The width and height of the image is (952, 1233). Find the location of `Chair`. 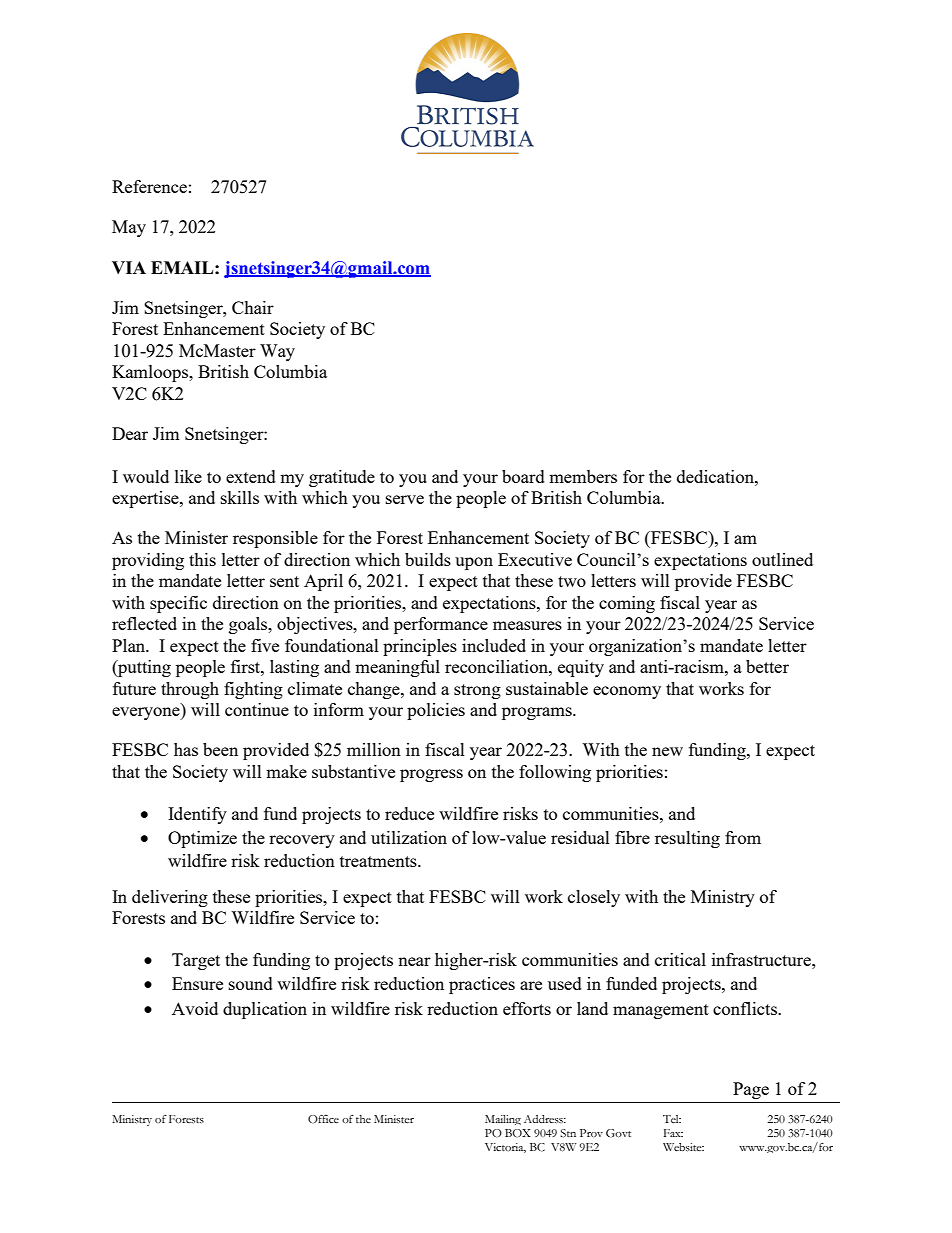

Chair is located at coordinates (253, 307).
